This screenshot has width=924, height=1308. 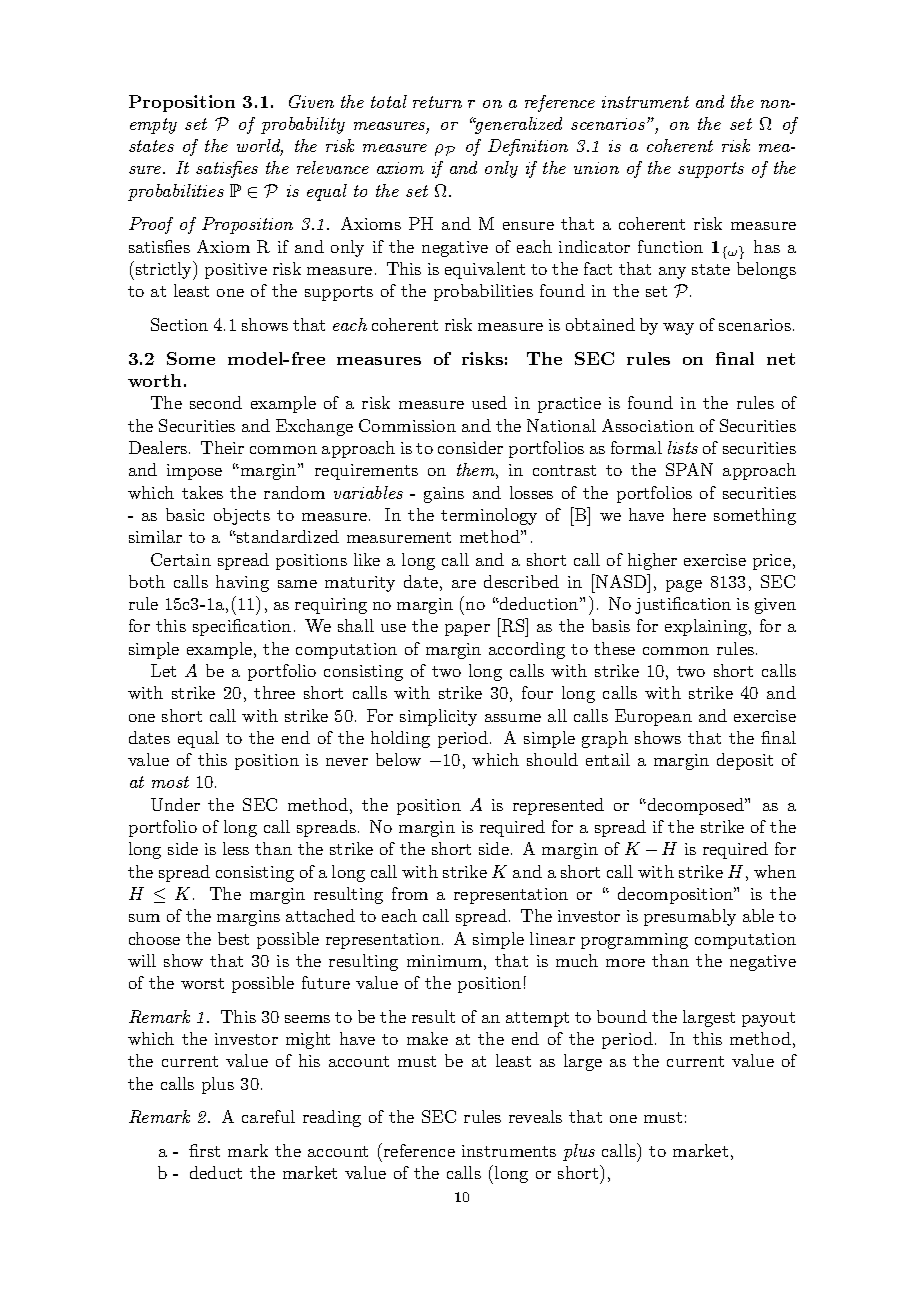 I want to click on way, so click(x=678, y=329).
